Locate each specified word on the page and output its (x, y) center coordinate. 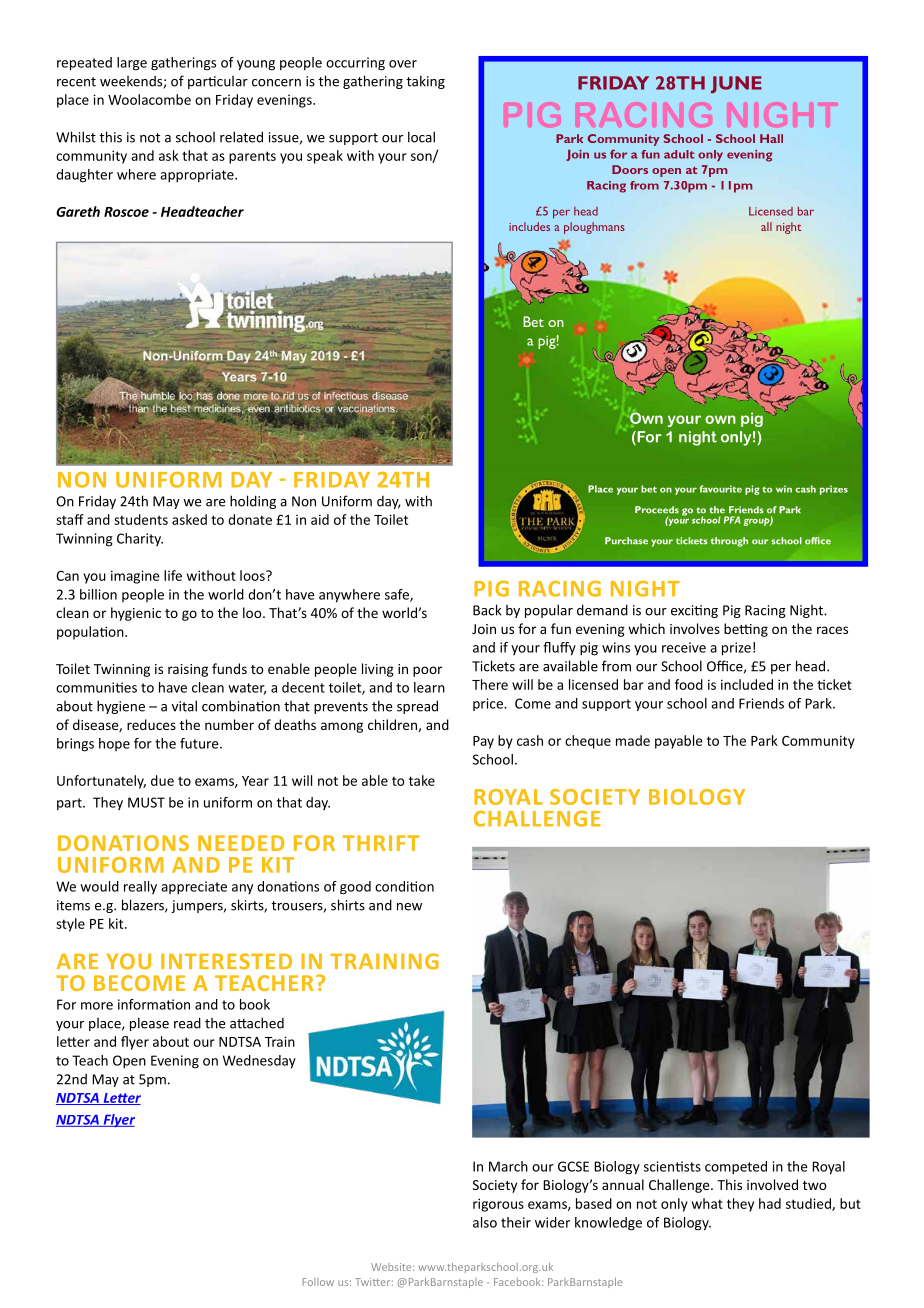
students (141, 519)
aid (320, 519)
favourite (721, 489)
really (140, 887)
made (633, 740)
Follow (318, 1282)
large (132, 64)
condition (404, 886)
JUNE (736, 85)
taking (425, 82)
